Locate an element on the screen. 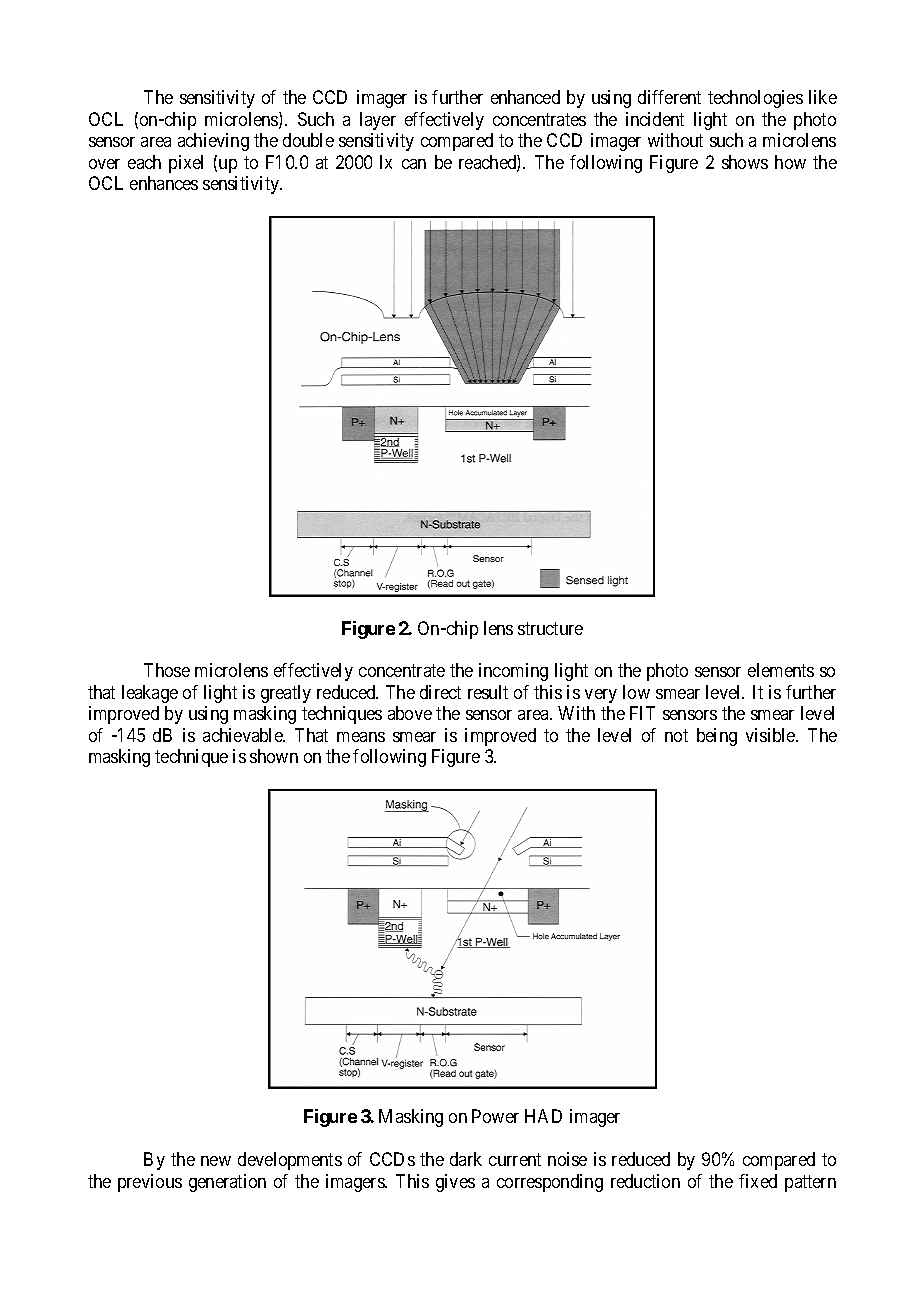  dark is located at coordinates (466, 1159).
